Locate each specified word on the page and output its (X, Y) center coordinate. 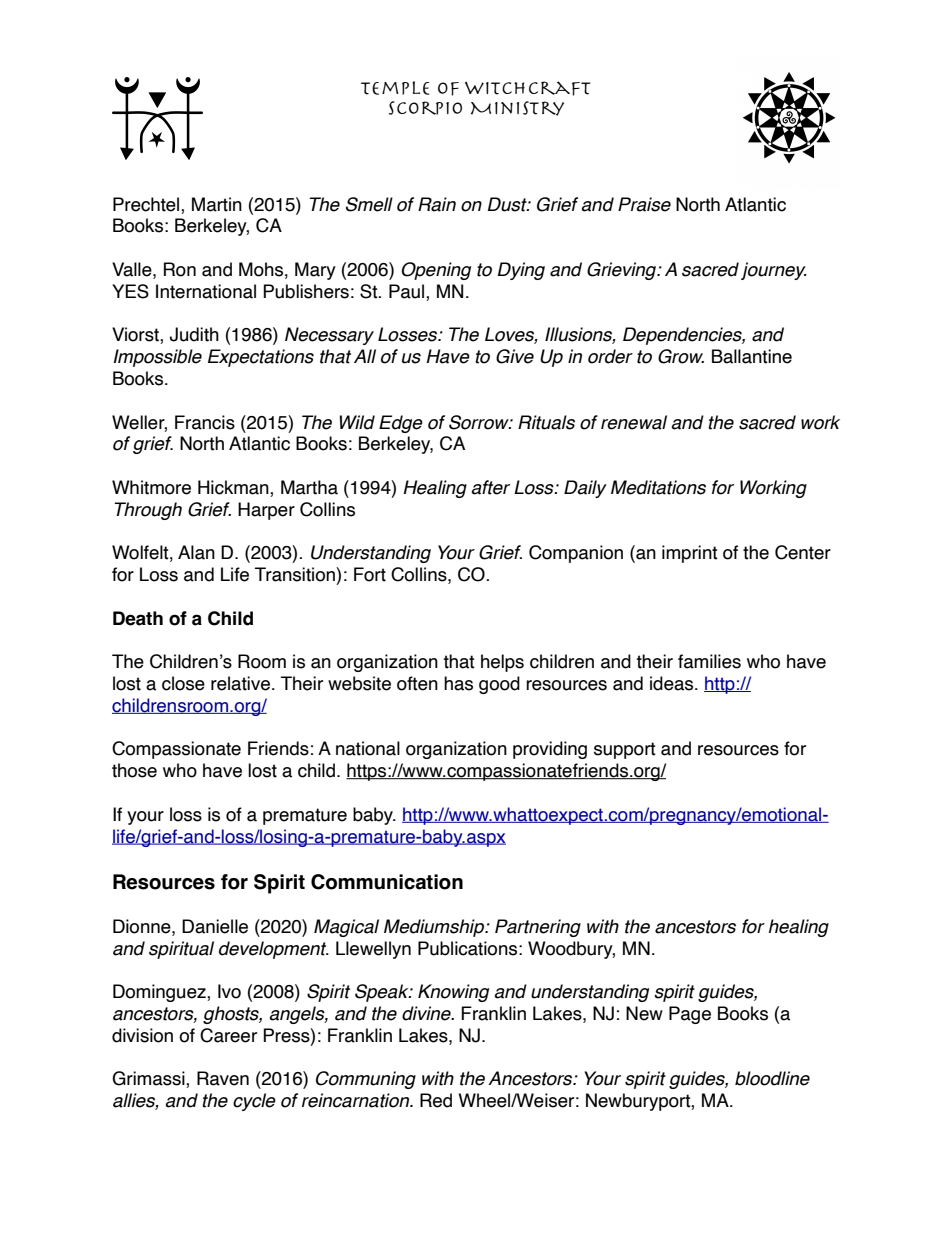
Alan (196, 552)
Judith (194, 334)
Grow (681, 356)
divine (427, 1013)
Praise (644, 204)
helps (502, 663)
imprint (690, 554)
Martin (217, 204)
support (625, 750)
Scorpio (425, 108)
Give (515, 356)
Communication (387, 882)
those (134, 770)
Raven (223, 1078)
